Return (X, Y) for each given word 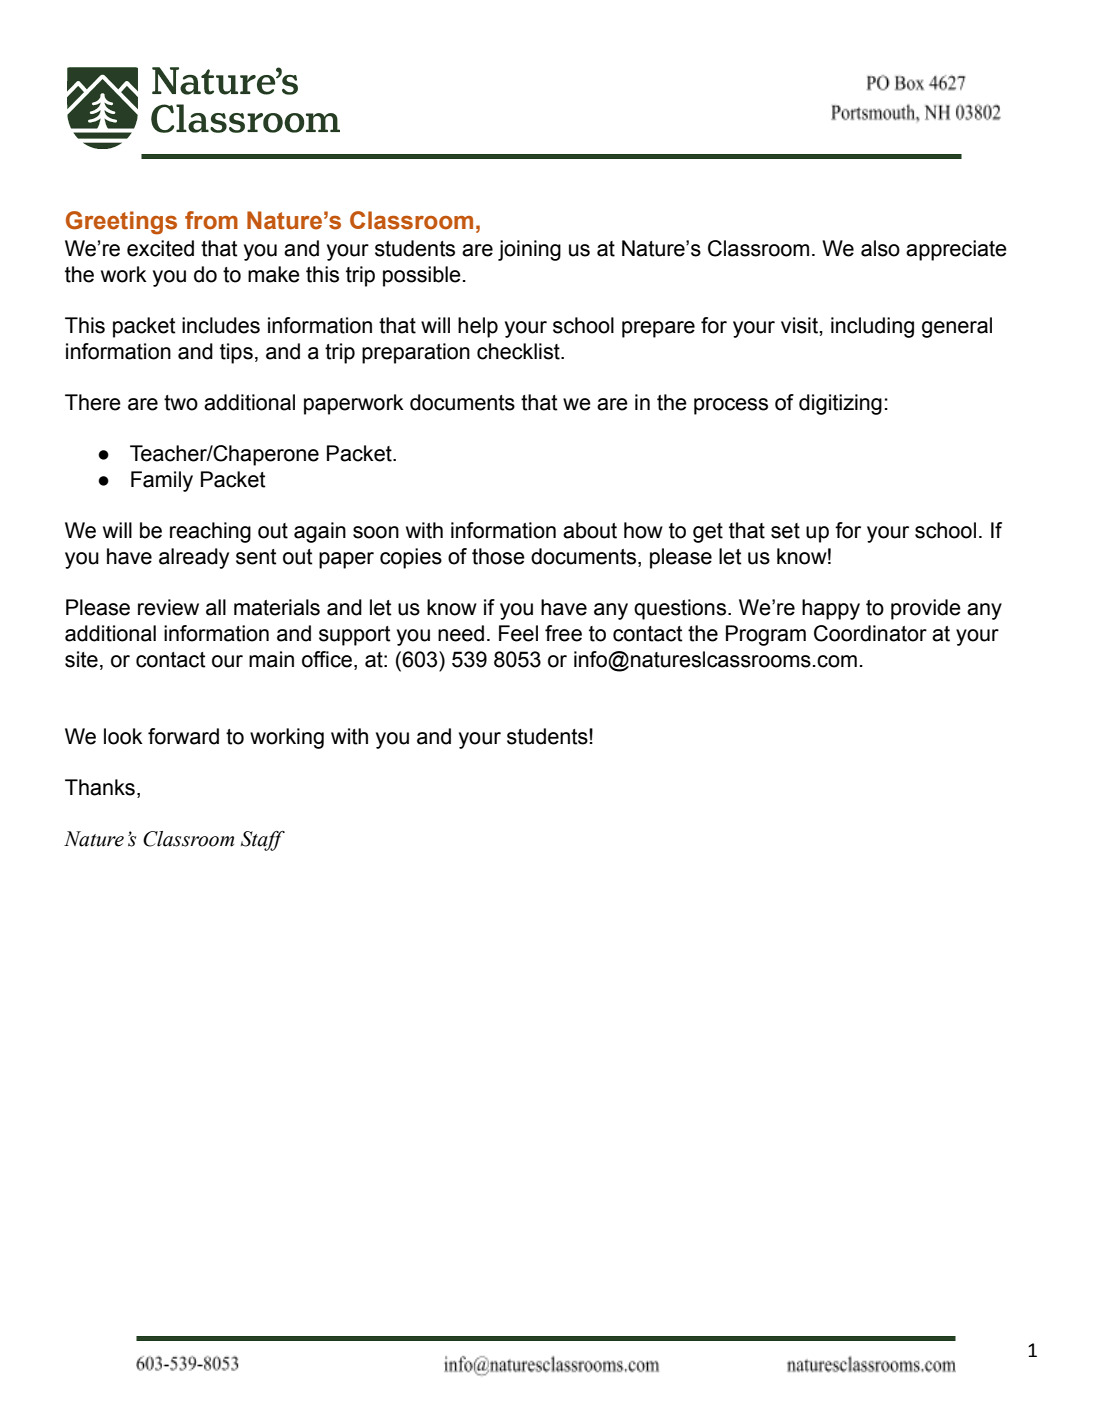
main (271, 659)
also (880, 248)
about (590, 530)
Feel (518, 633)
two (181, 403)
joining (529, 250)
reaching (210, 532)
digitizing (840, 404)
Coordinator (870, 633)
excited (160, 248)
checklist (519, 351)
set (785, 531)
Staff (263, 841)
